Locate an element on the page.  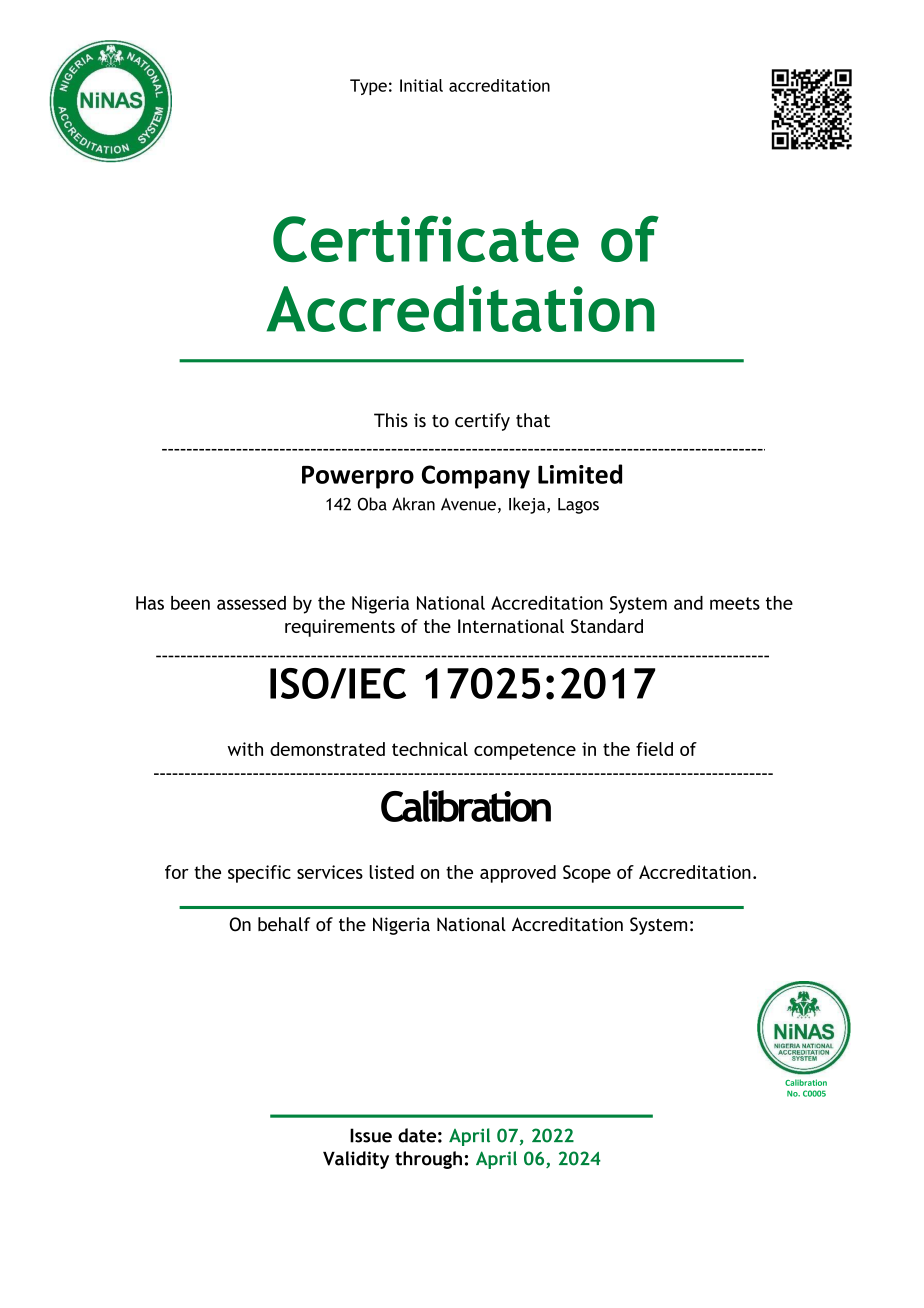
requirements is located at coordinates (340, 628).
